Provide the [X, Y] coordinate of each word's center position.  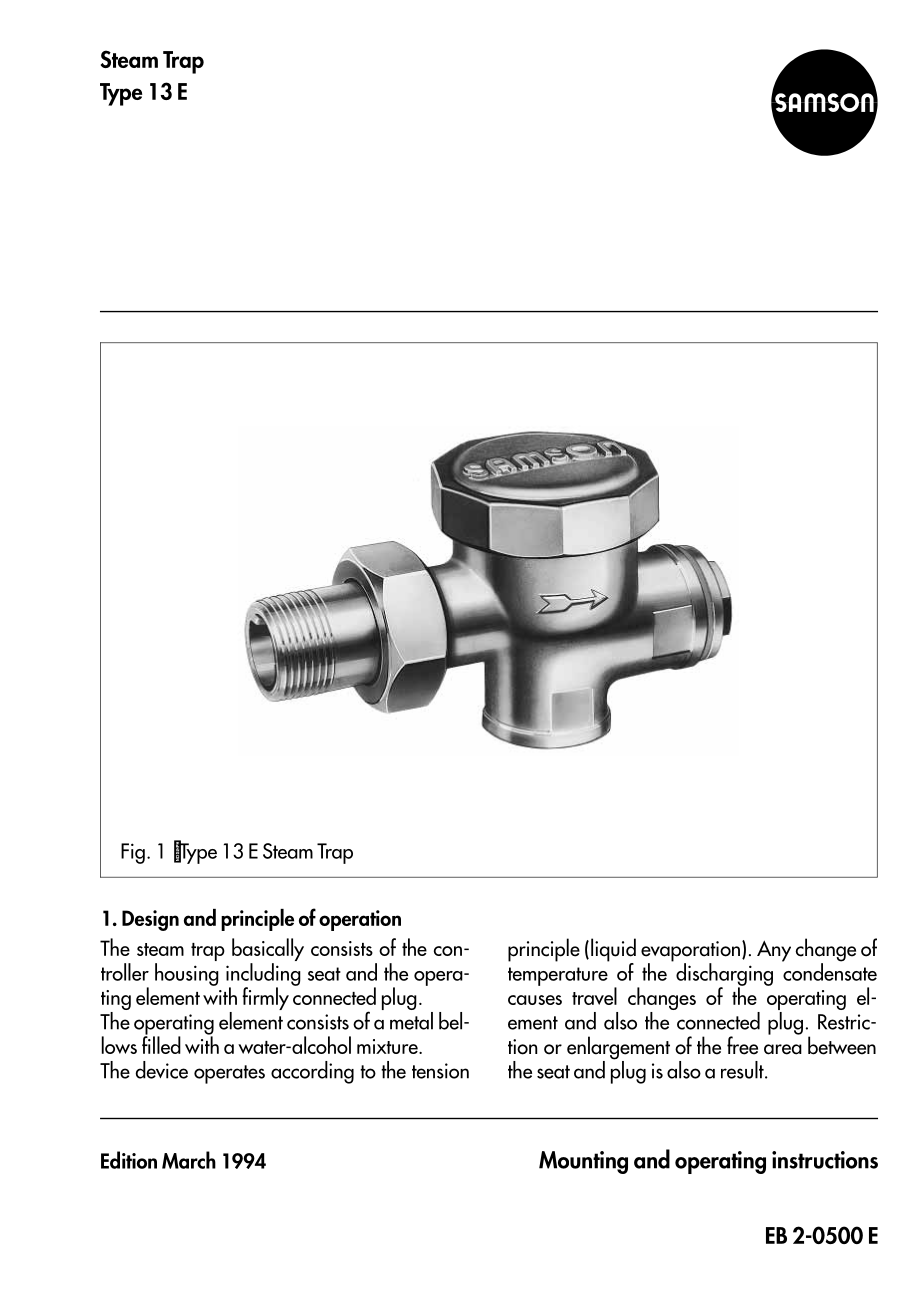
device [161, 1070]
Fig [133, 853]
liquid [613, 951]
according [312, 1072]
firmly [265, 998]
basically [268, 951]
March [189, 1160]
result [743, 1070]
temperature [558, 976]
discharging [724, 975]
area [783, 1049]
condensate [829, 971]
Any [774, 951]
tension [440, 1071]
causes [535, 1000]
